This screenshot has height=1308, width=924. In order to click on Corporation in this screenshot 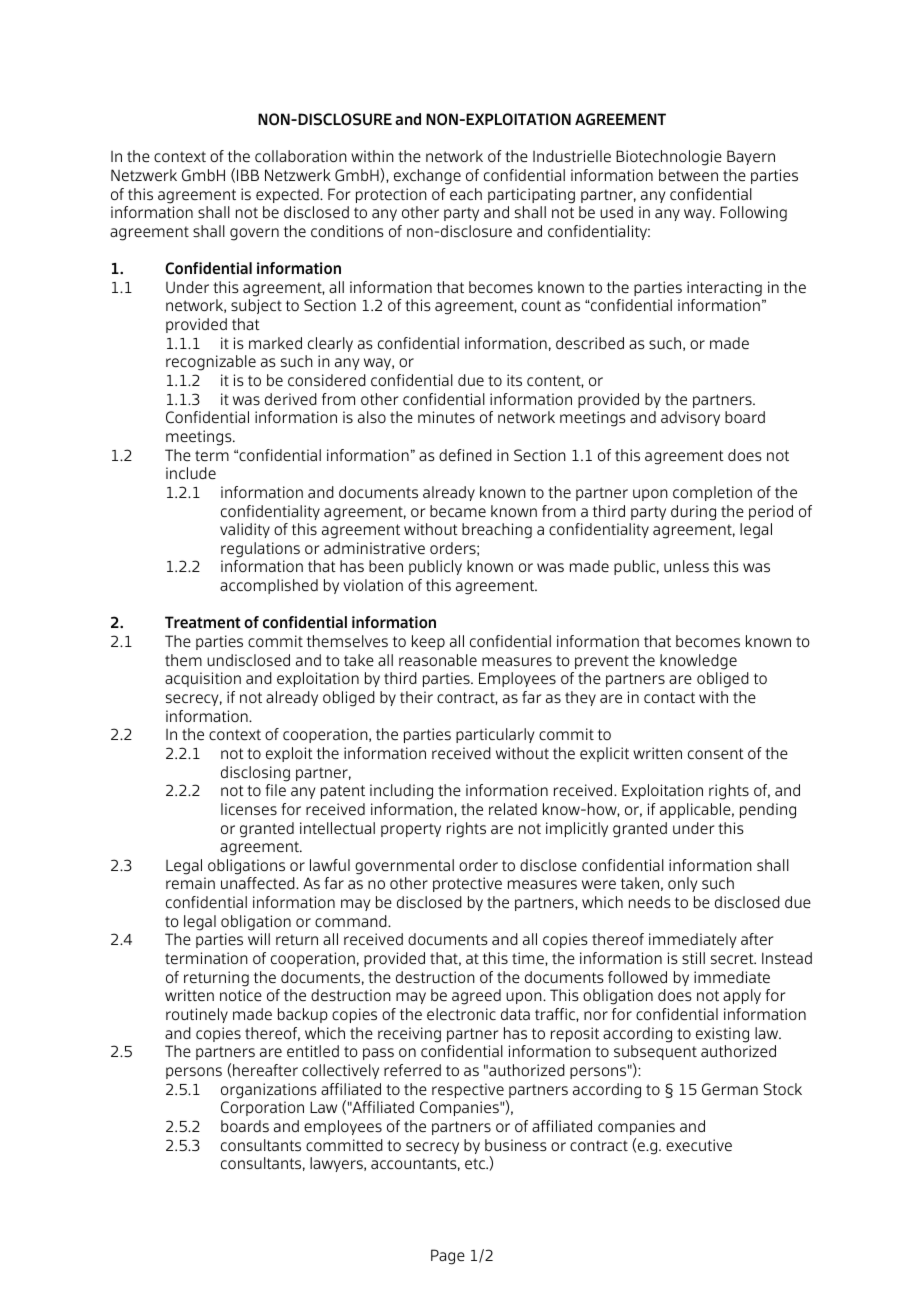, I will do `click(262, 1108)`.
